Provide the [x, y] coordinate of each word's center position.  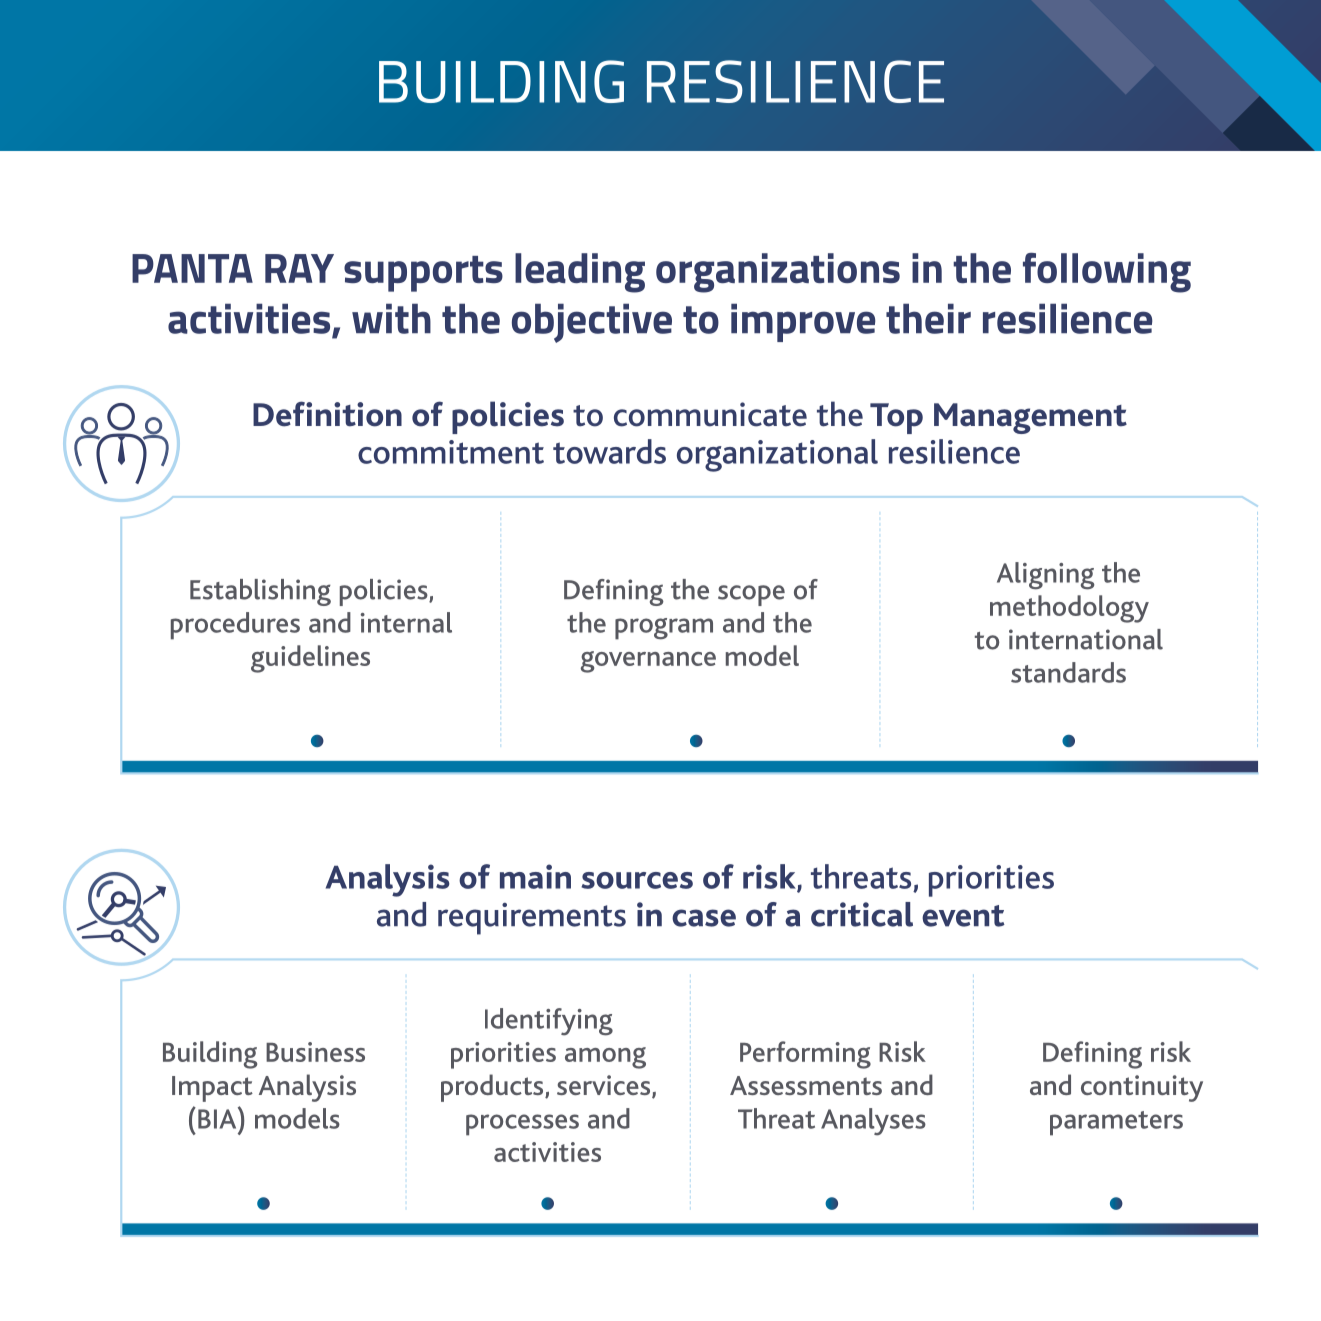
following [1107, 273]
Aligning [1046, 576]
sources [637, 880]
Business [315, 1052]
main [535, 876]
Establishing [260, 592]
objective [592, 323]
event [963, 916]
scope [751, 595]
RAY [299, 268]
